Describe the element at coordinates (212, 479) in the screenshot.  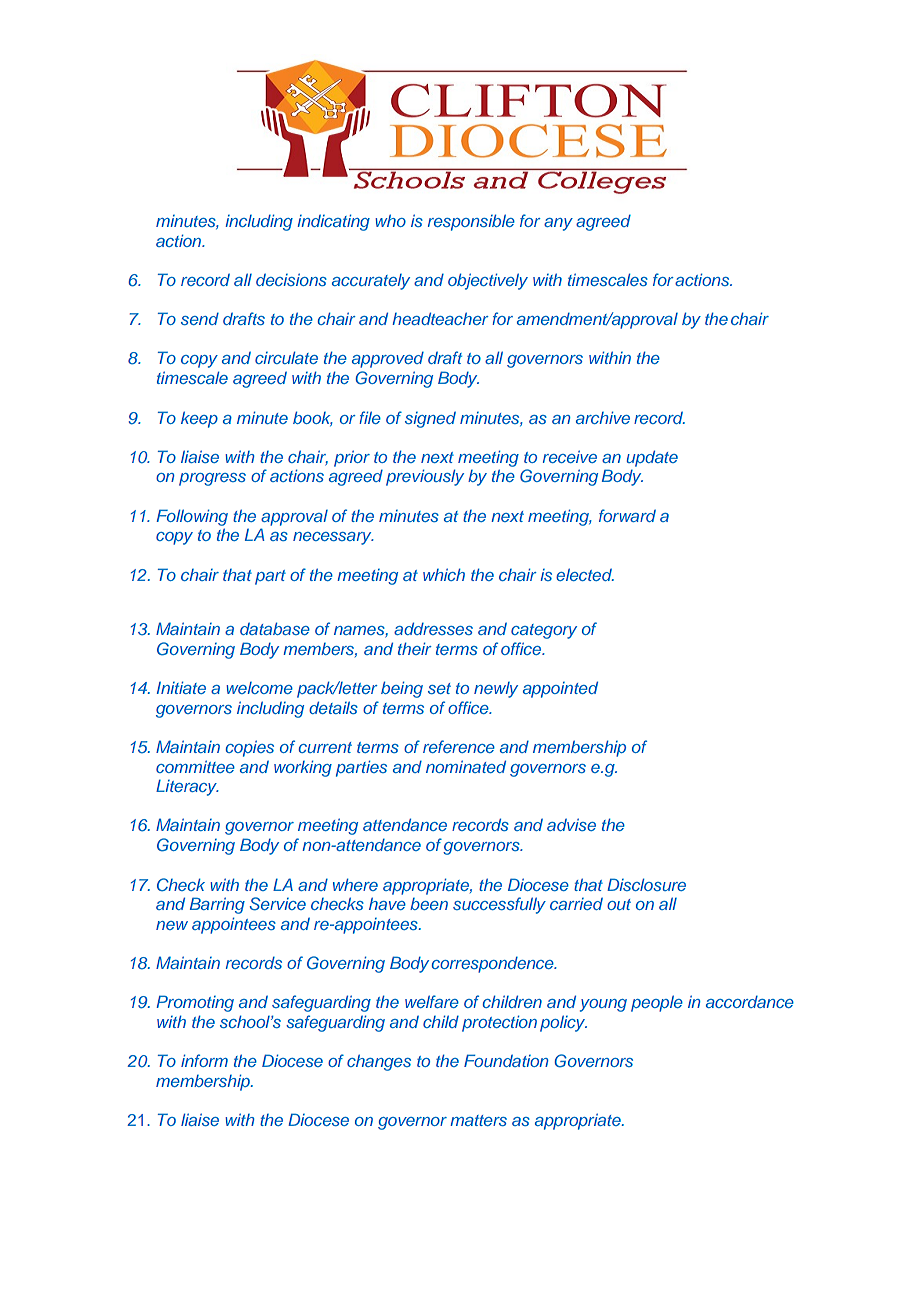
I see `progress` at that location.
